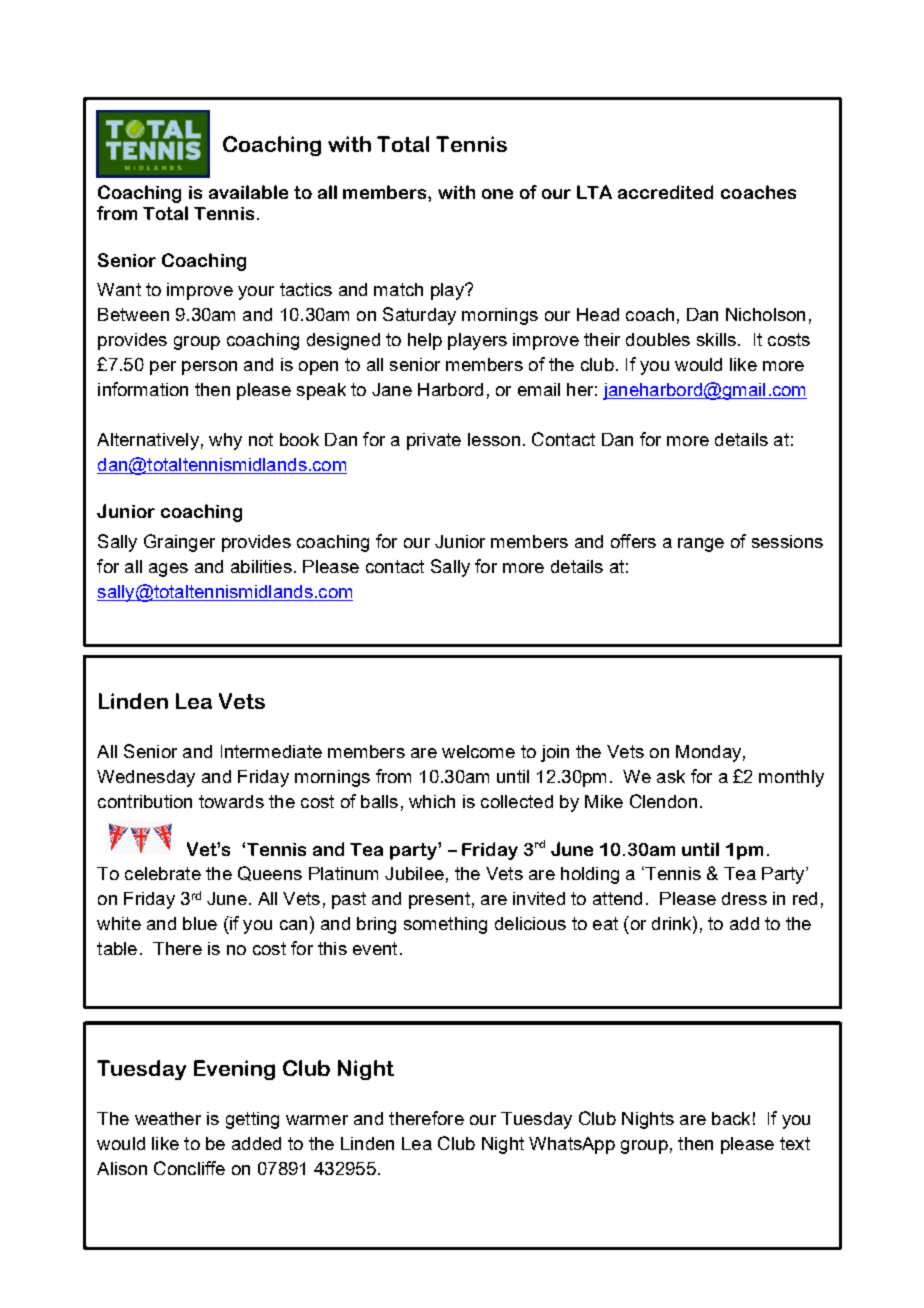  What do you see at coordinates (248, 192) in the page?
I see `available` at bounding box center [248, 192].
